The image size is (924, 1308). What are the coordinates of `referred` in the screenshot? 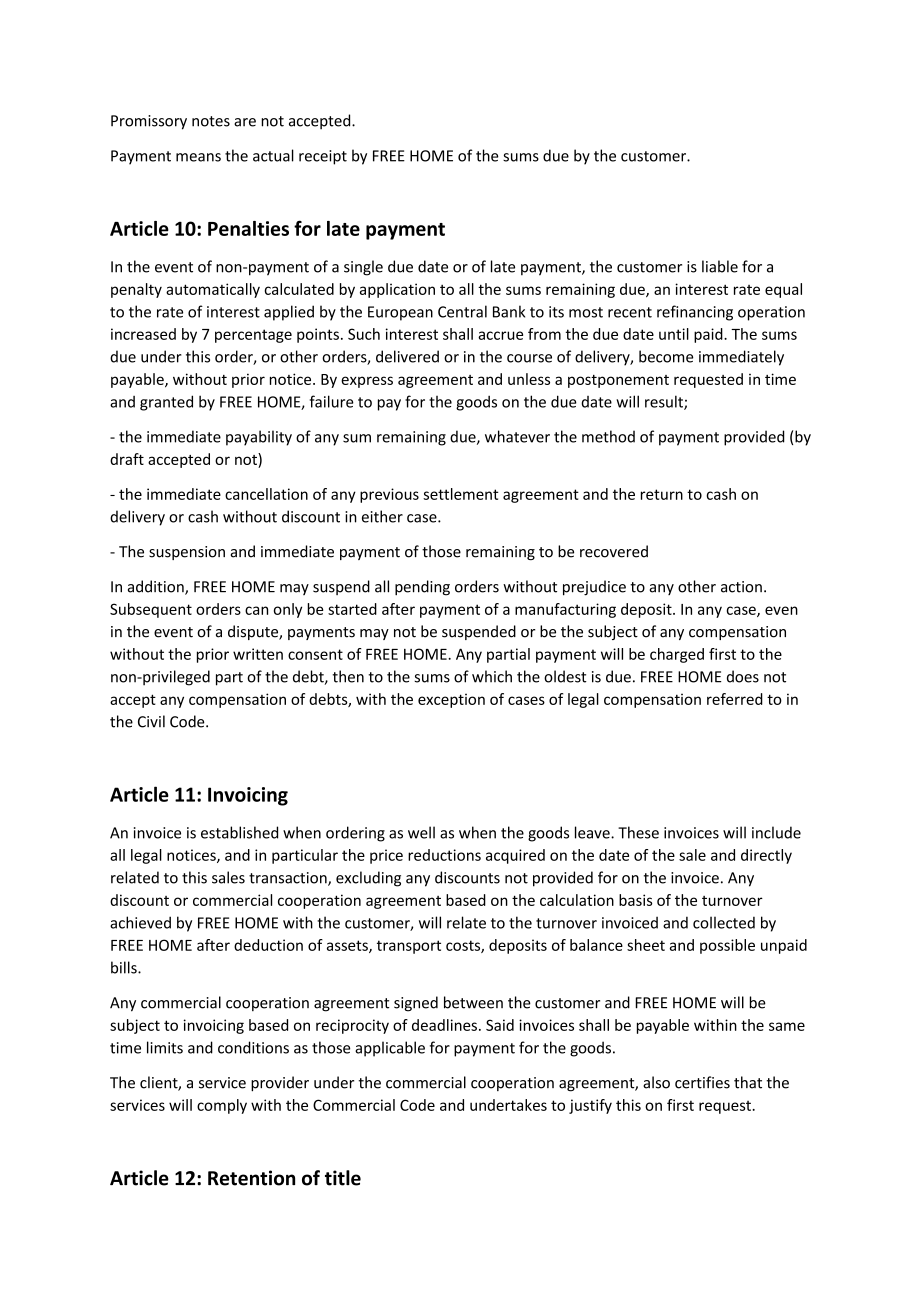 It's located at (735, 699).
